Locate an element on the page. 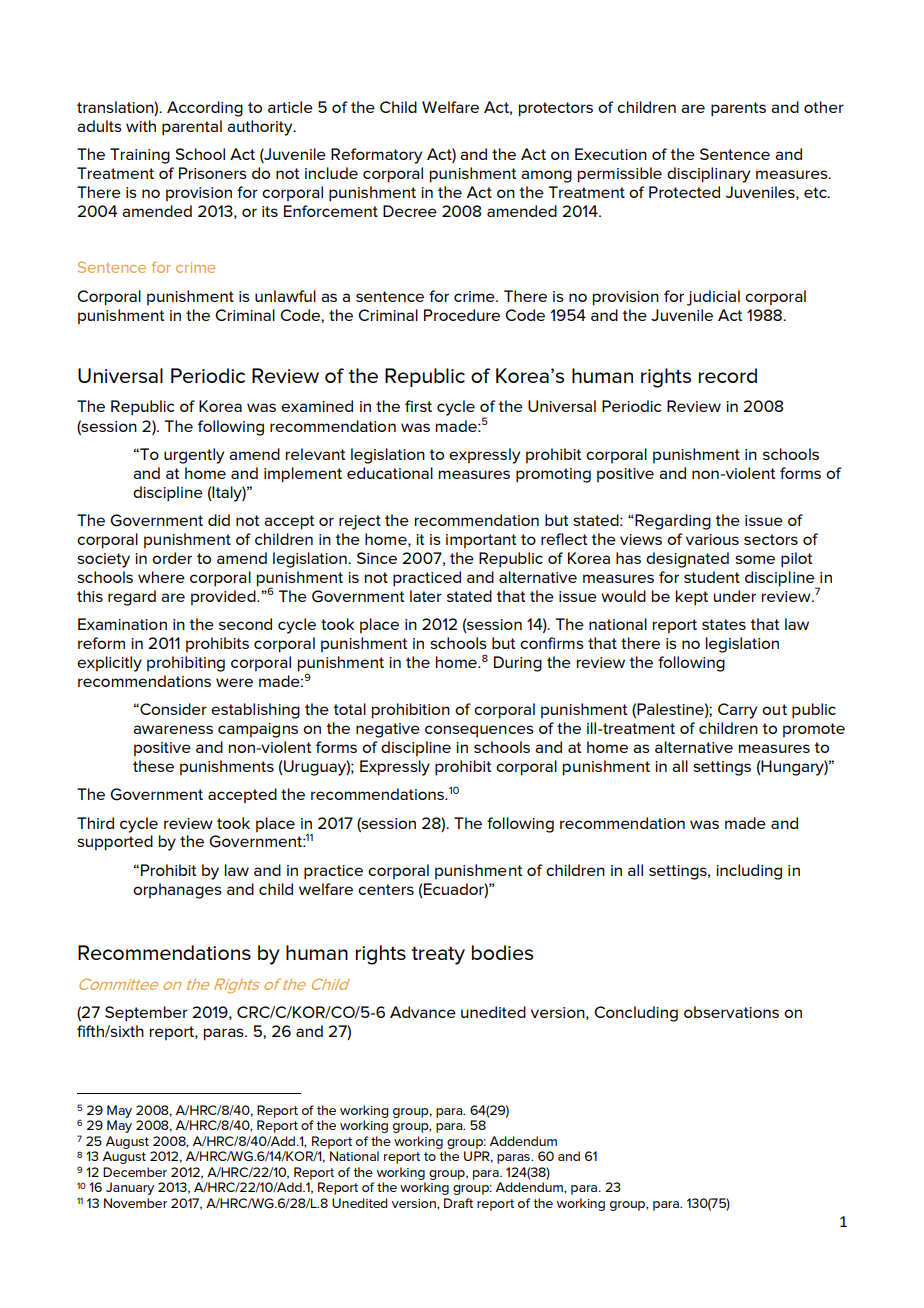 This page has height=1308, width=924. unlawful is located at coordinates (285, 296).
